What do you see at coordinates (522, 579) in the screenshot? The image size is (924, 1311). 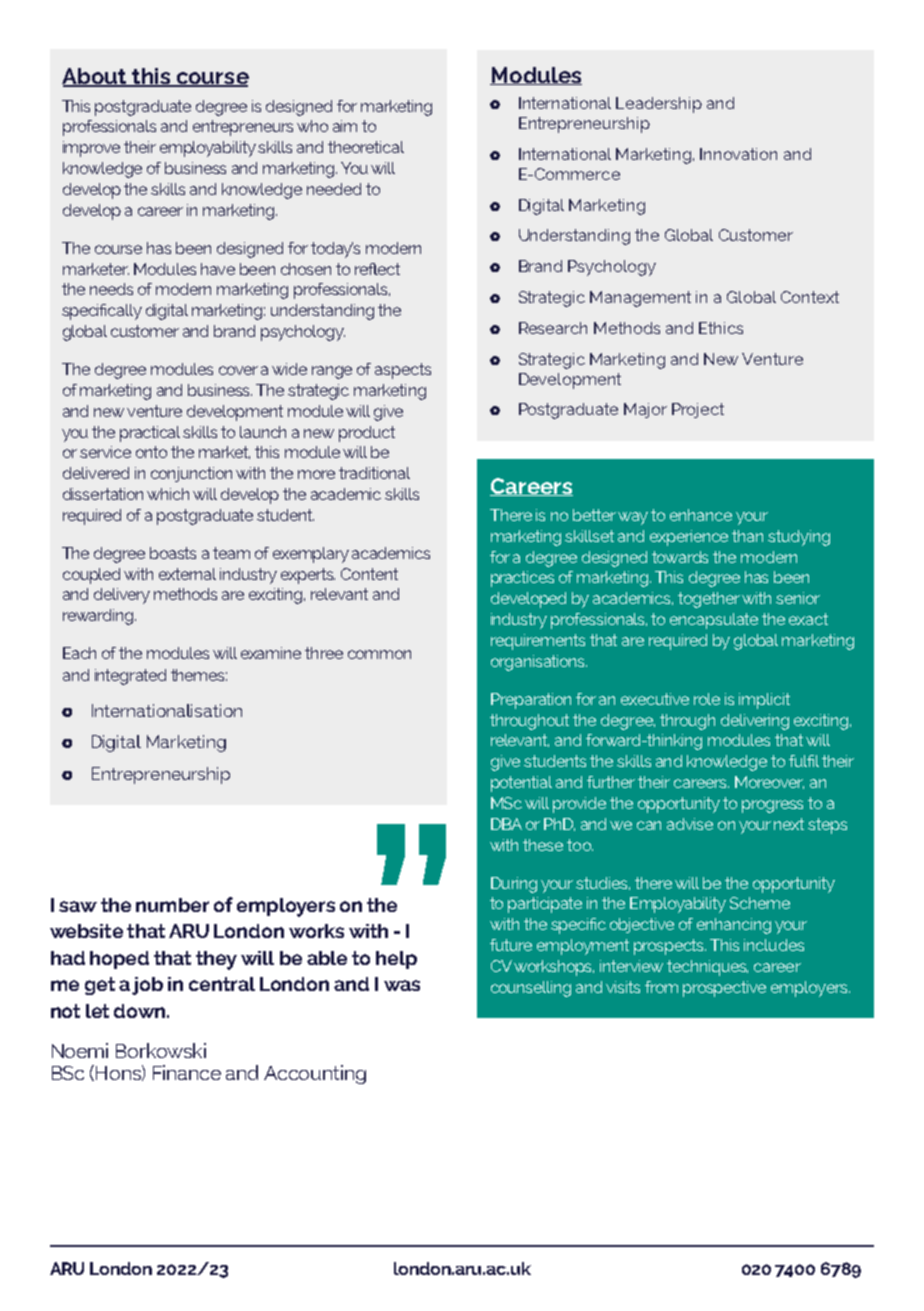 I see `practices` at bounding box center [522, 579].
